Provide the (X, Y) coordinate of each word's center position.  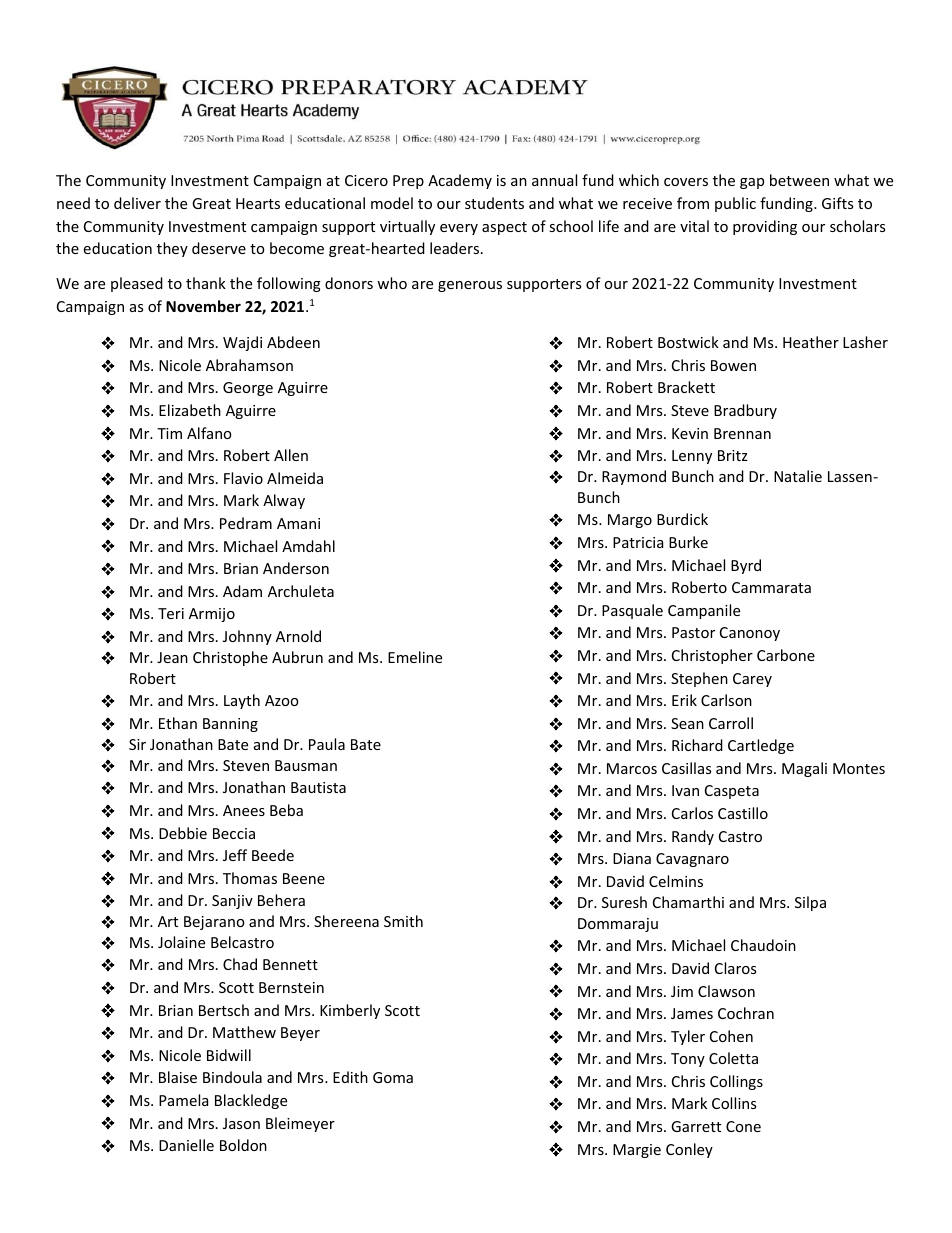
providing (765, 227)
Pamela (183, 1100)
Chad (240, 964)
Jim (682, 991)
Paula (327, 744)
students (494, 203)
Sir (137, 744)
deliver (137, 203)
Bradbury (745, 411)
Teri (171, 613)
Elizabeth (190, 410)
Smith (403, 921)
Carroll (731, 723)
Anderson (296, 568)
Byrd (746, 566)
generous (470, 286)
